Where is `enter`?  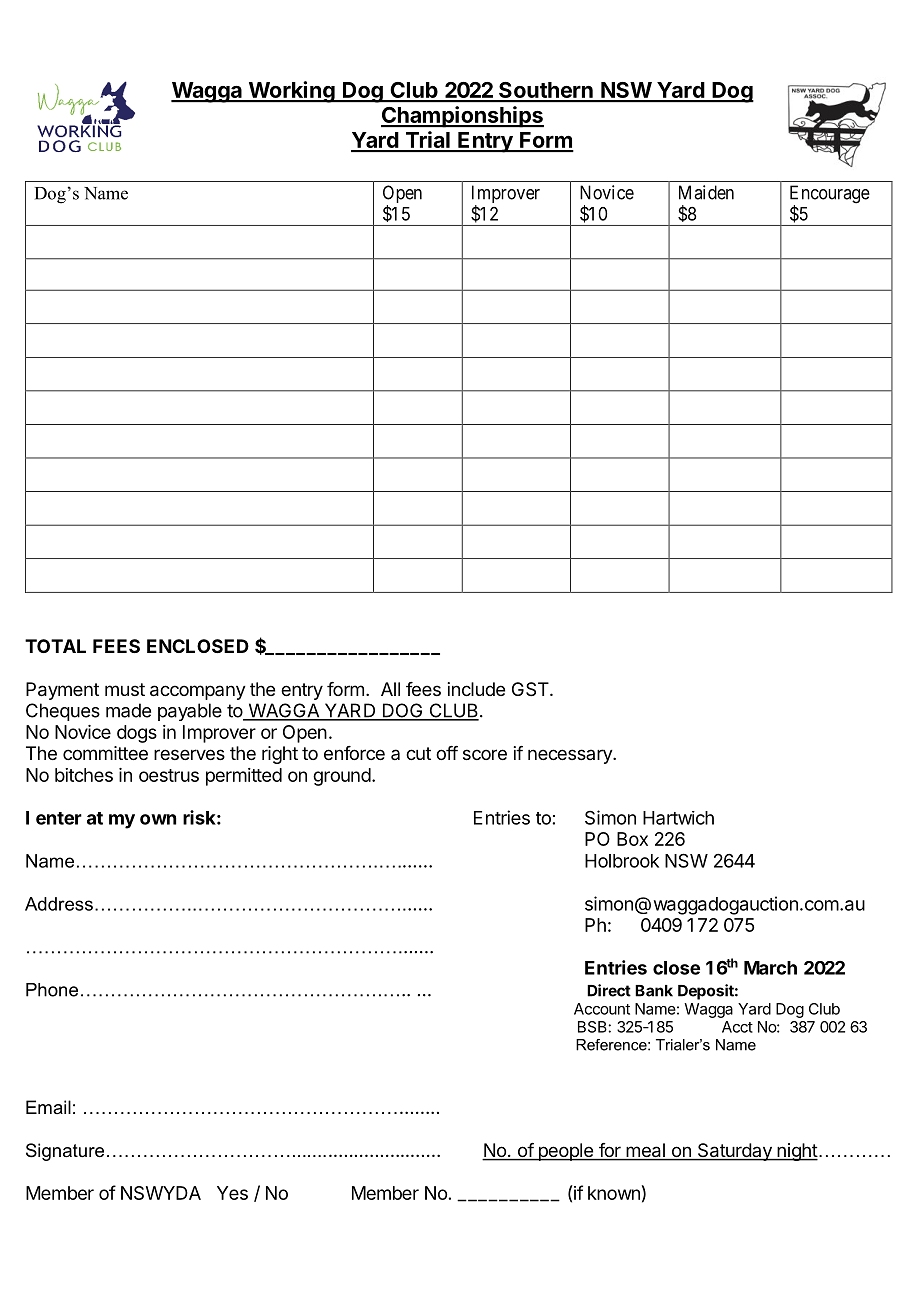 enter is located at coordinates (59, 818).
